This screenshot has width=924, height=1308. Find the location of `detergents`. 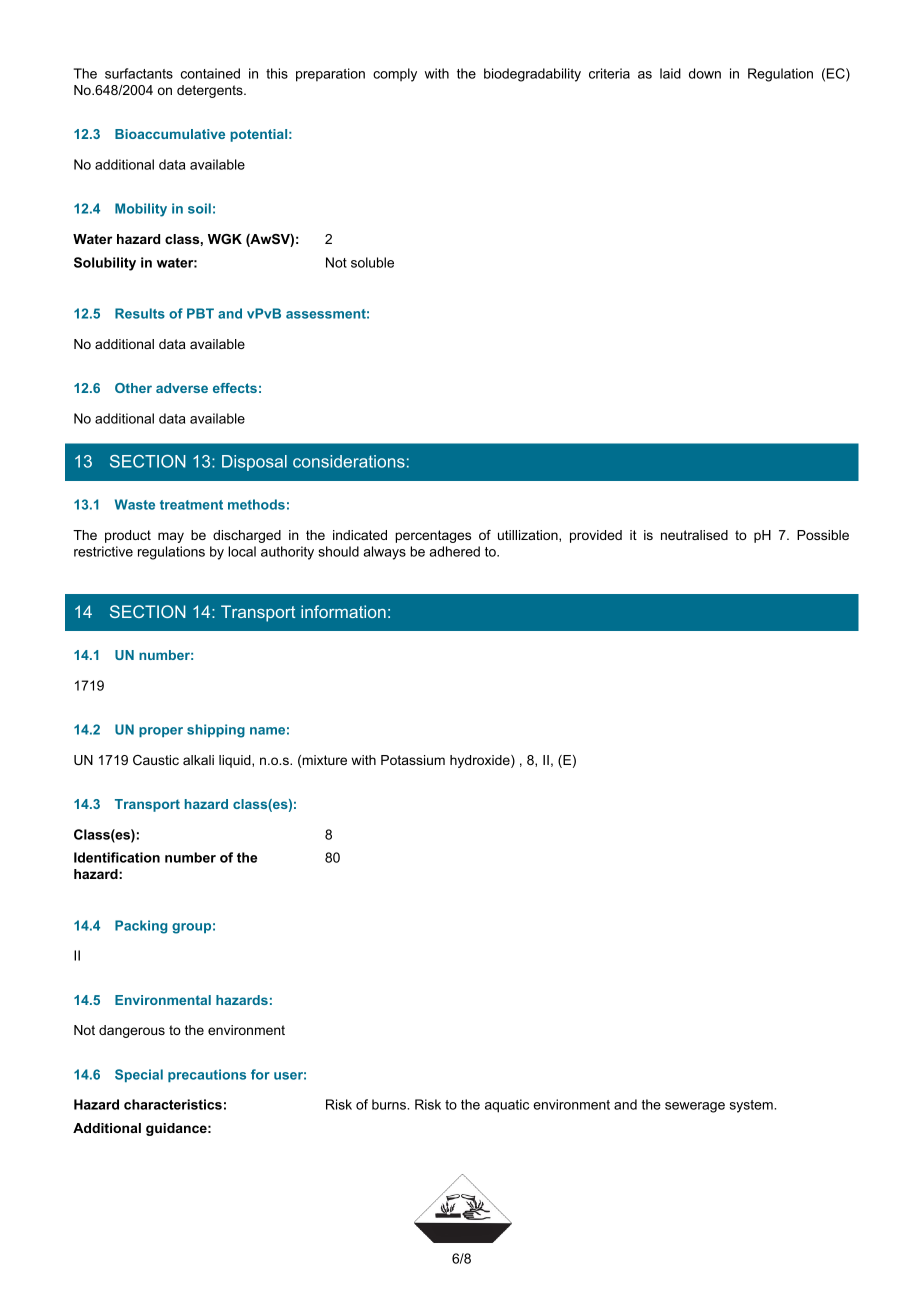

detergents is located at coordinates (211, 91).
